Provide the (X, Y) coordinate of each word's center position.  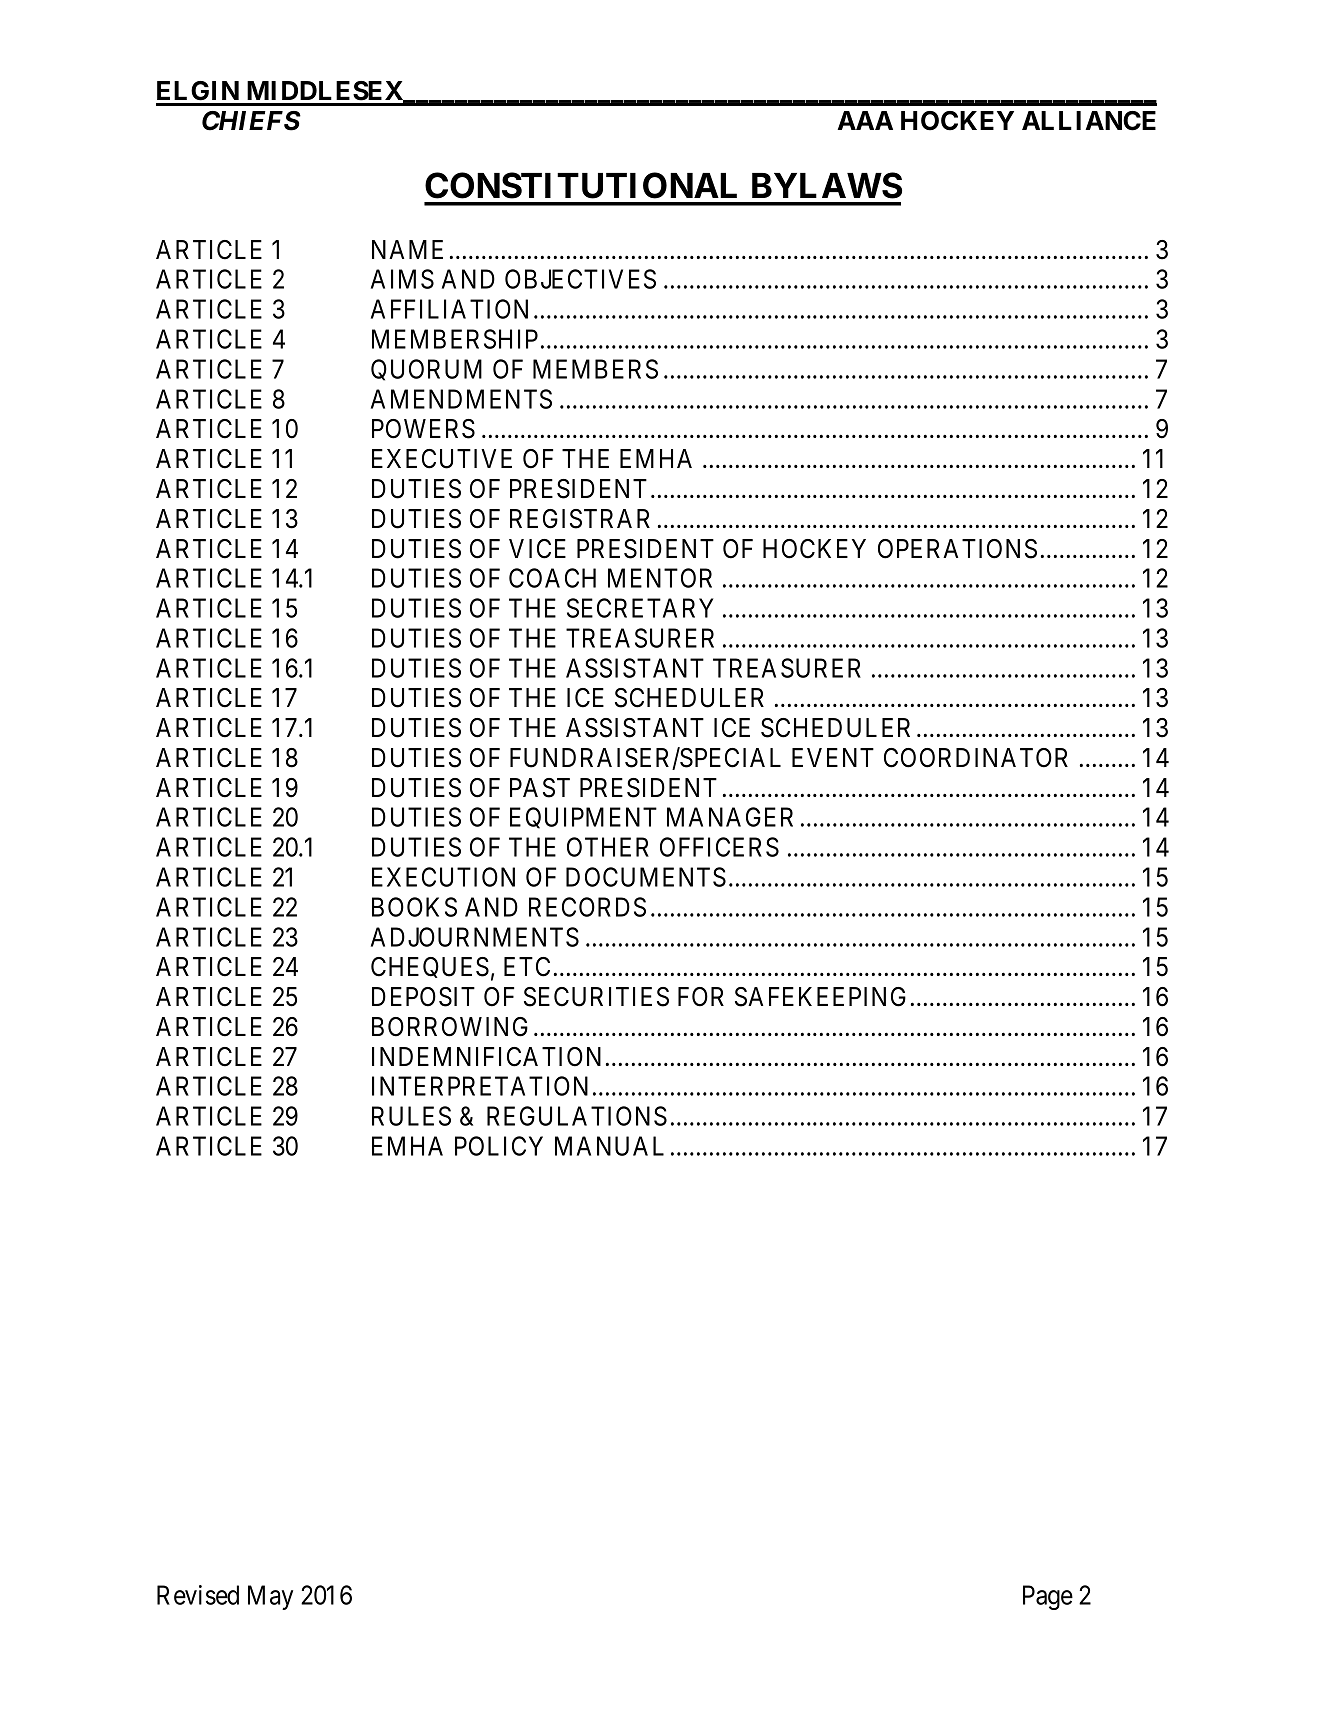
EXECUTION (443, 877)
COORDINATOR (976, 758)
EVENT (833, 757)
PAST (540, 788)
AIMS (402, 279)
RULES (411, 1116)
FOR (701, 997)
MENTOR (660, 578)
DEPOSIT (423, 997)
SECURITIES (596, 997)
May (270, 1597)
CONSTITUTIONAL (581, 185)
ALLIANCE (1089, 121)
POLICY (499, 1146)
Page (1048, 1597)
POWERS (423, 429)
